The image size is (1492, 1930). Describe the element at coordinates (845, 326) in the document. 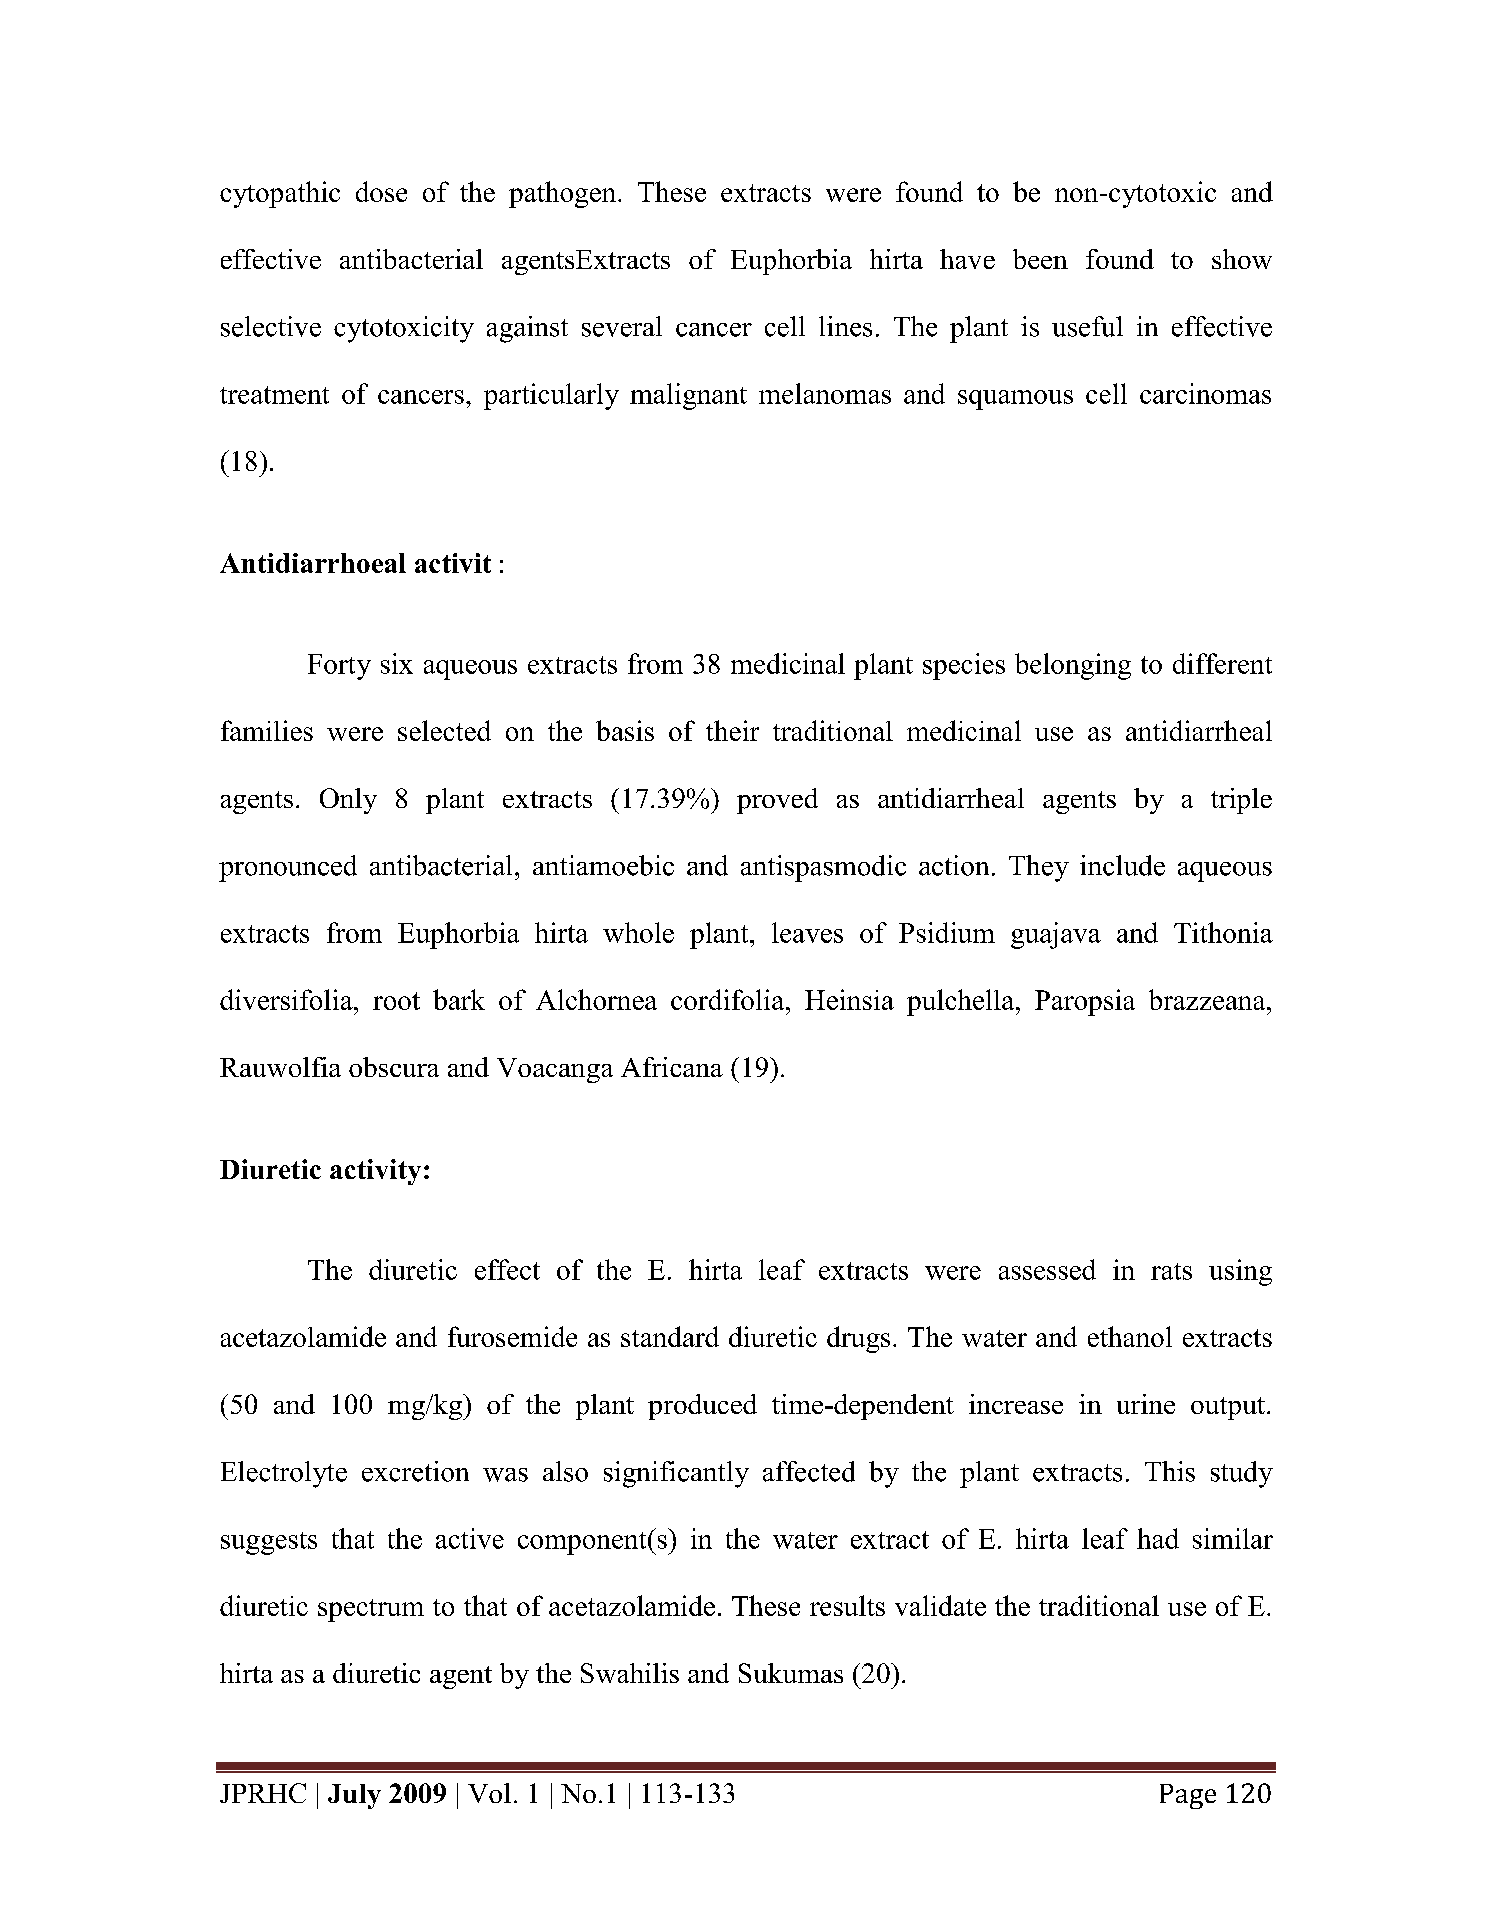

I see `lines` at that location.
